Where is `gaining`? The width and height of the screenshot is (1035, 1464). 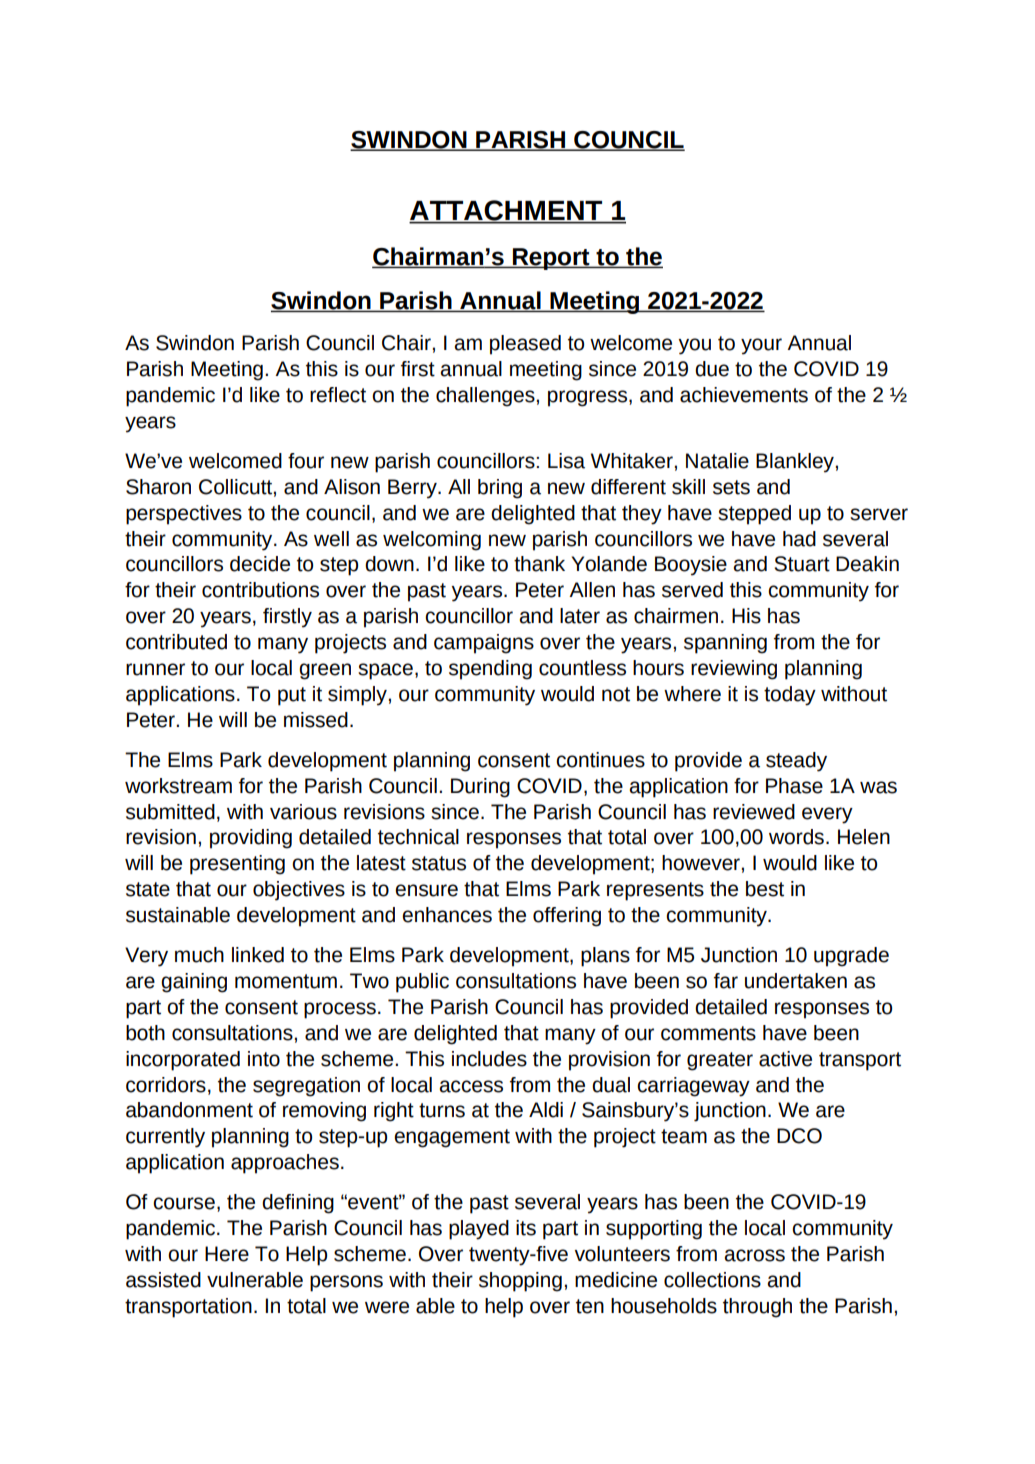
gaining is located at coordinates (194, 983).
